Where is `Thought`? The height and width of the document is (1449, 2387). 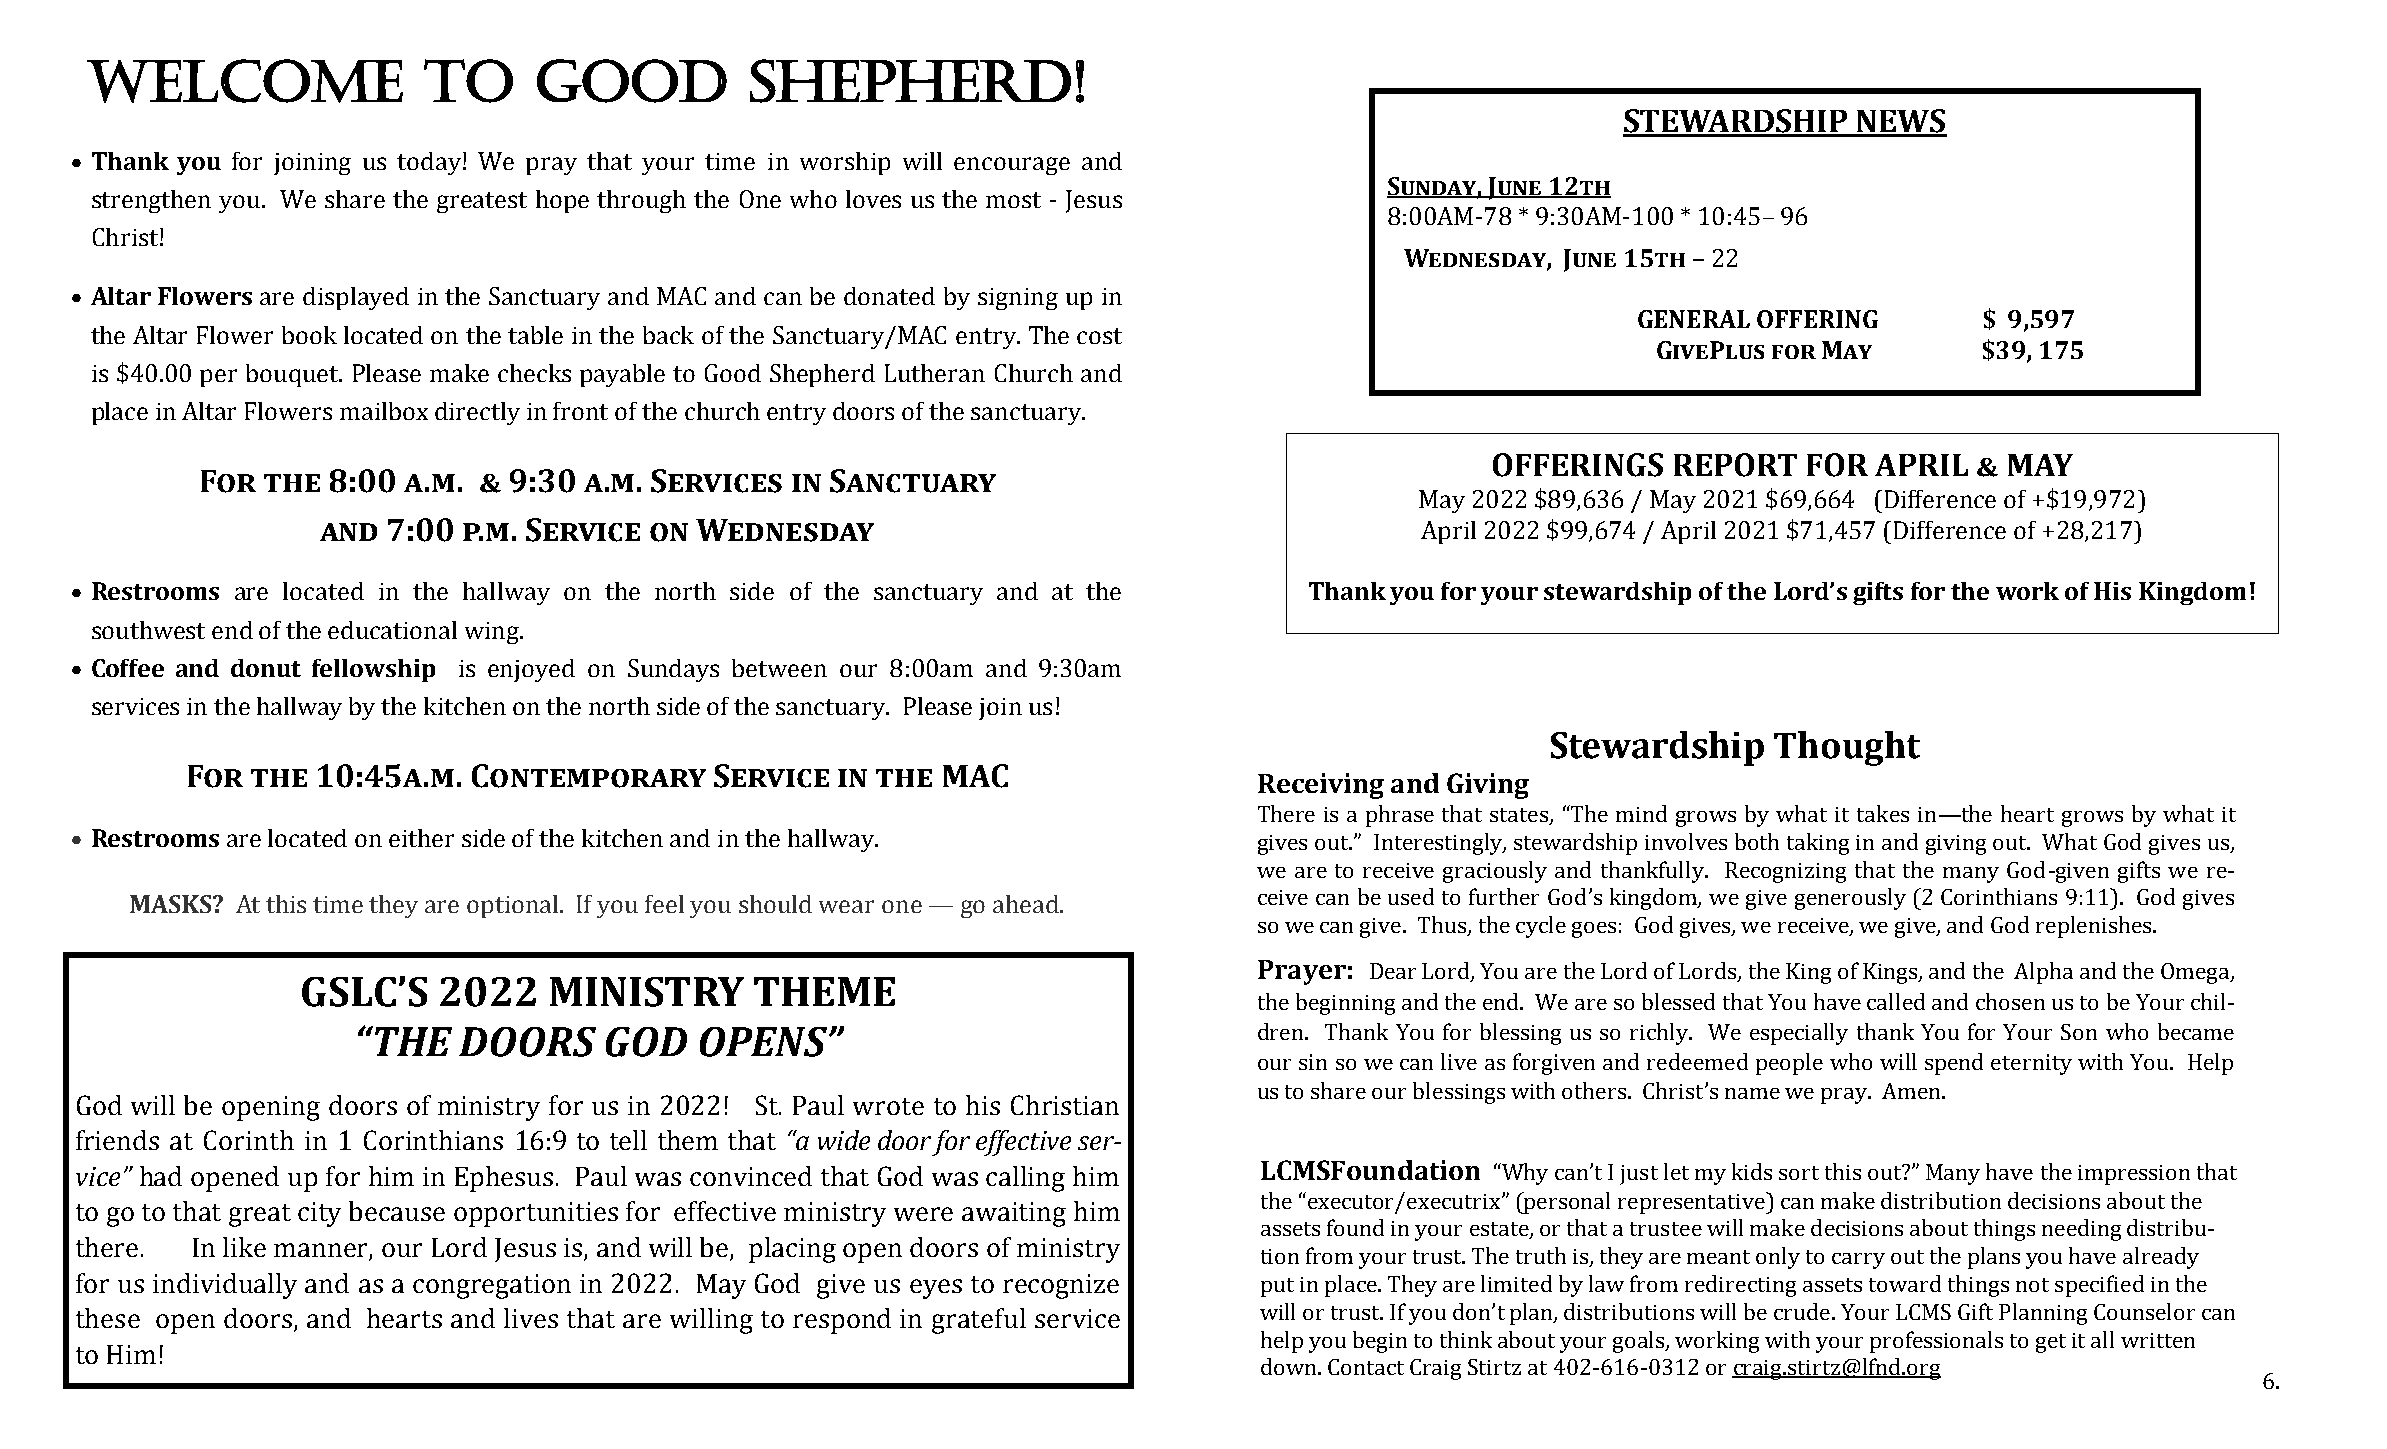
Thought is located at coordinates (1847, 748).
